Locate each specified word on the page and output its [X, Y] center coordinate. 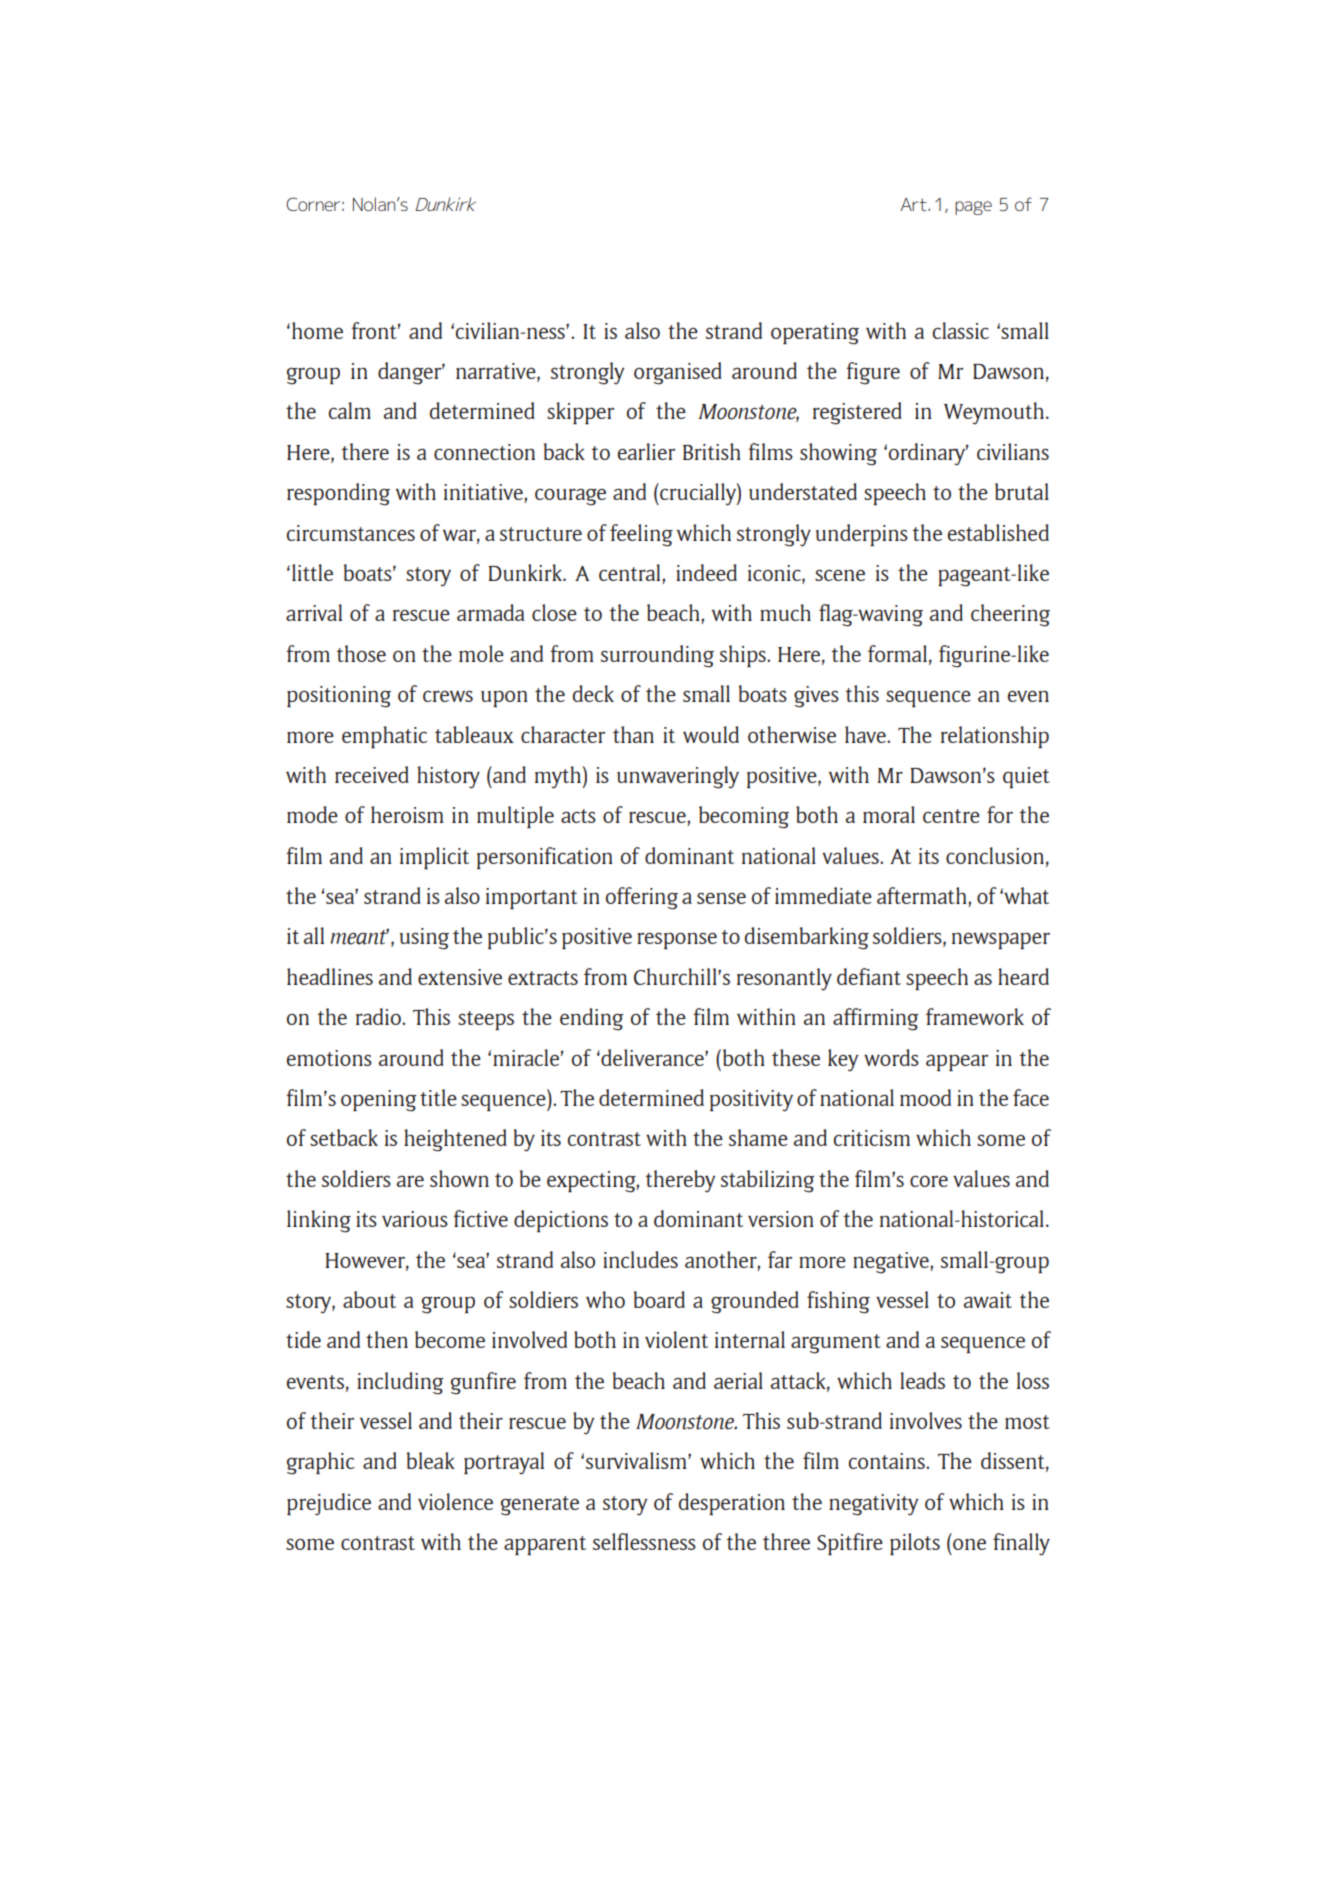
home [317, 330]
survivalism [637, 1460]
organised [678, 373]
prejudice [329, 1504]
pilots [915, 1544]
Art [915, 204]
